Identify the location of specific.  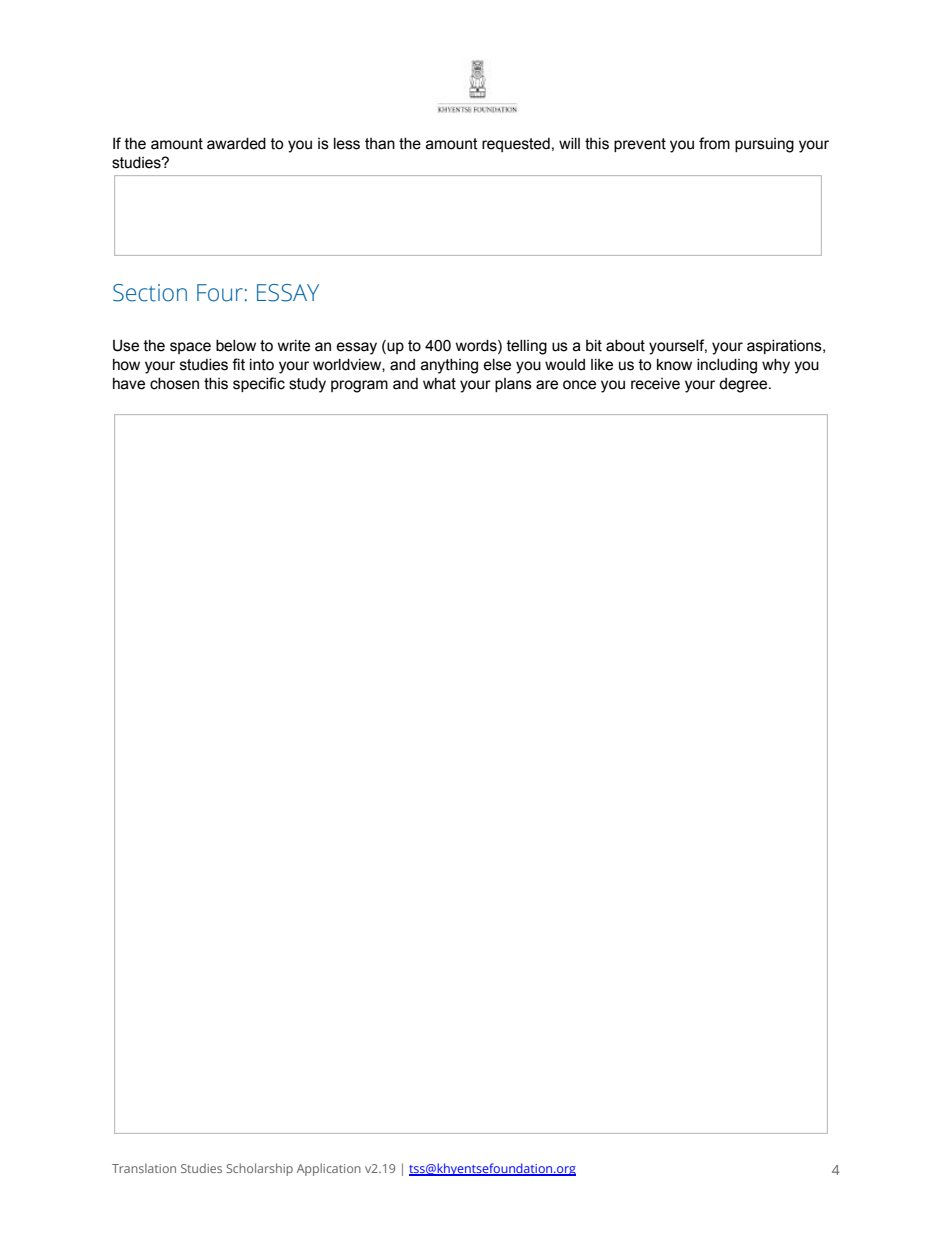
(259, 384).
